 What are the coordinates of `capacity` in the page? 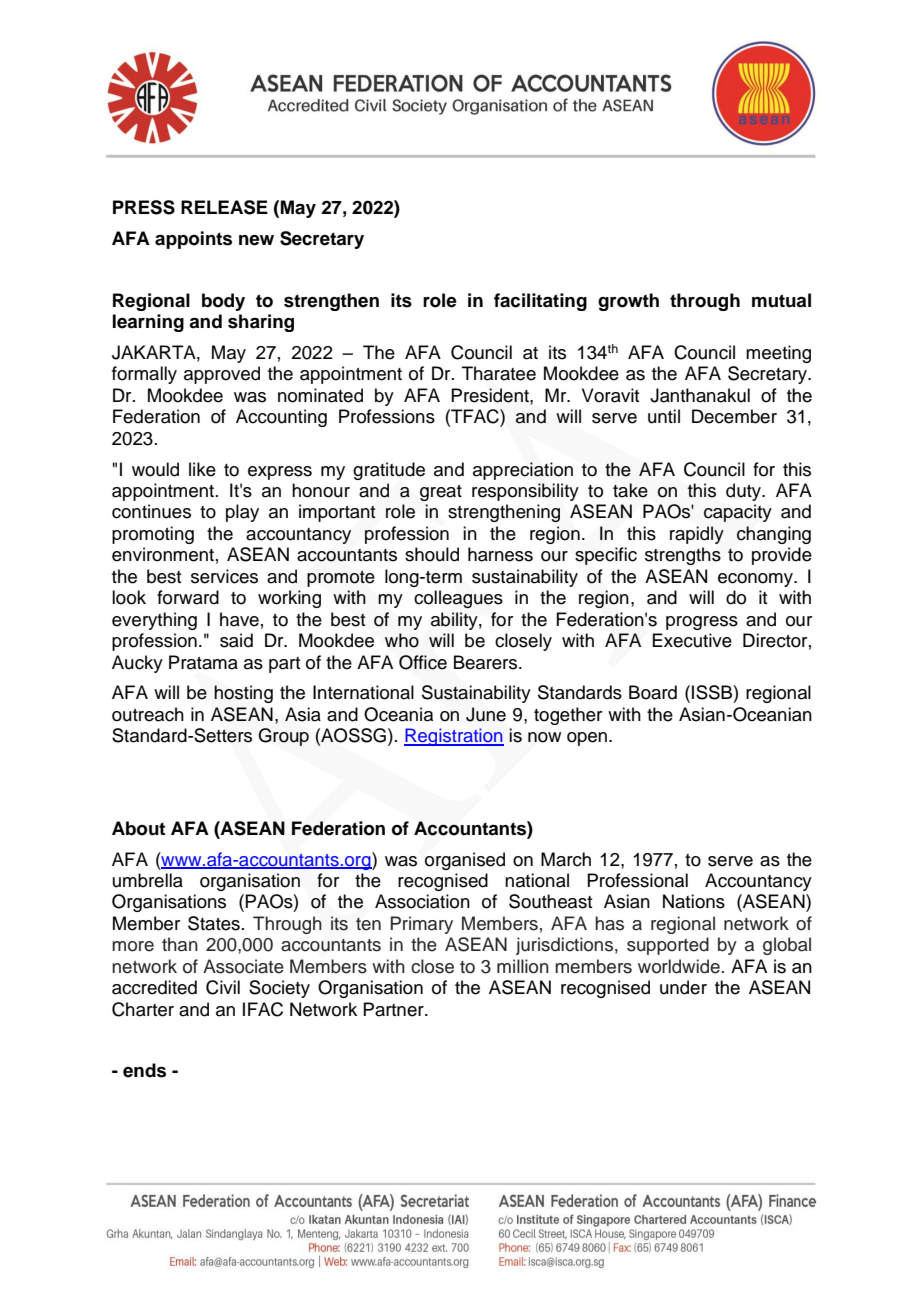 It's located at (738, 513).
